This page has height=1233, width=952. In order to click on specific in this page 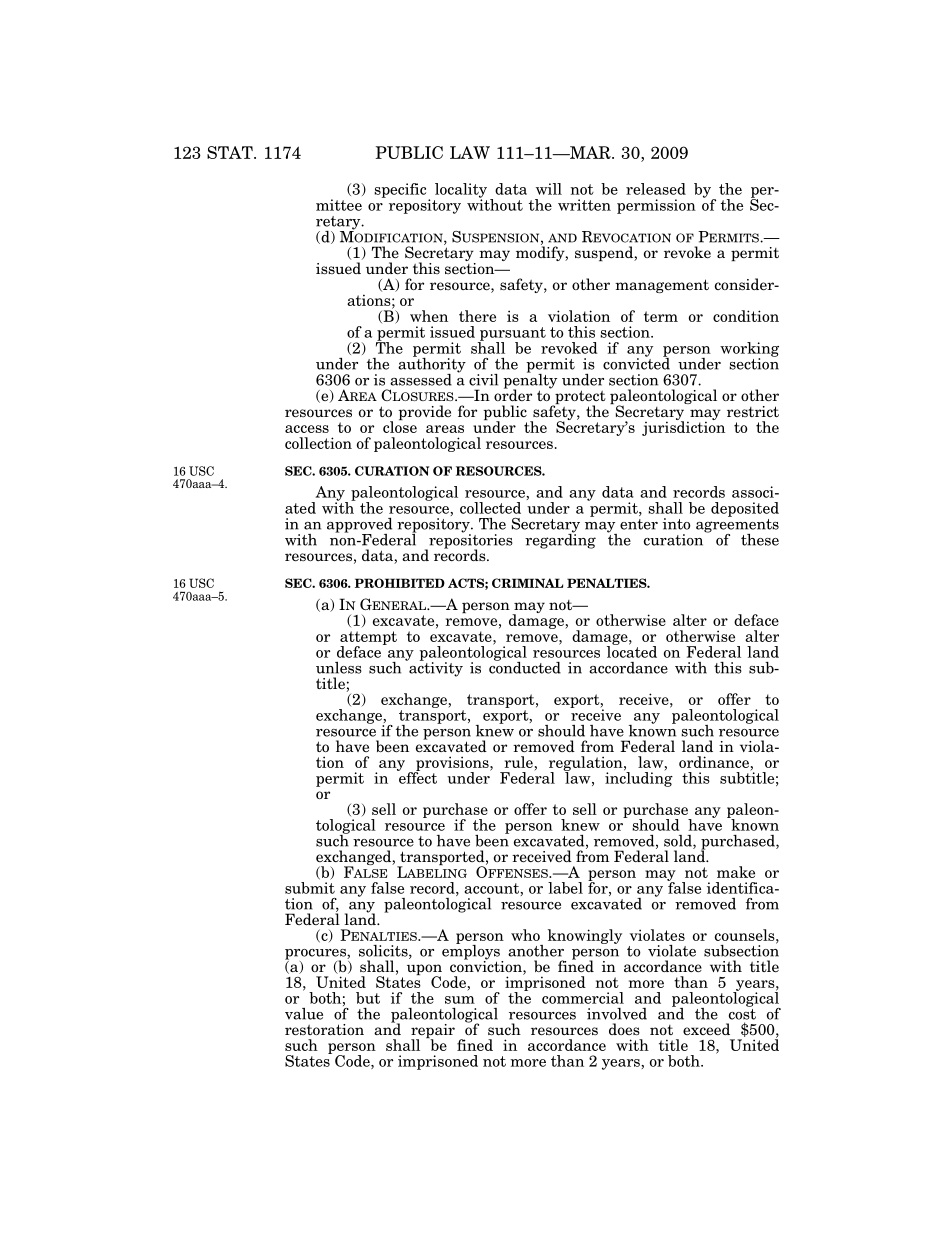, I will do `click(400, 190)`.
